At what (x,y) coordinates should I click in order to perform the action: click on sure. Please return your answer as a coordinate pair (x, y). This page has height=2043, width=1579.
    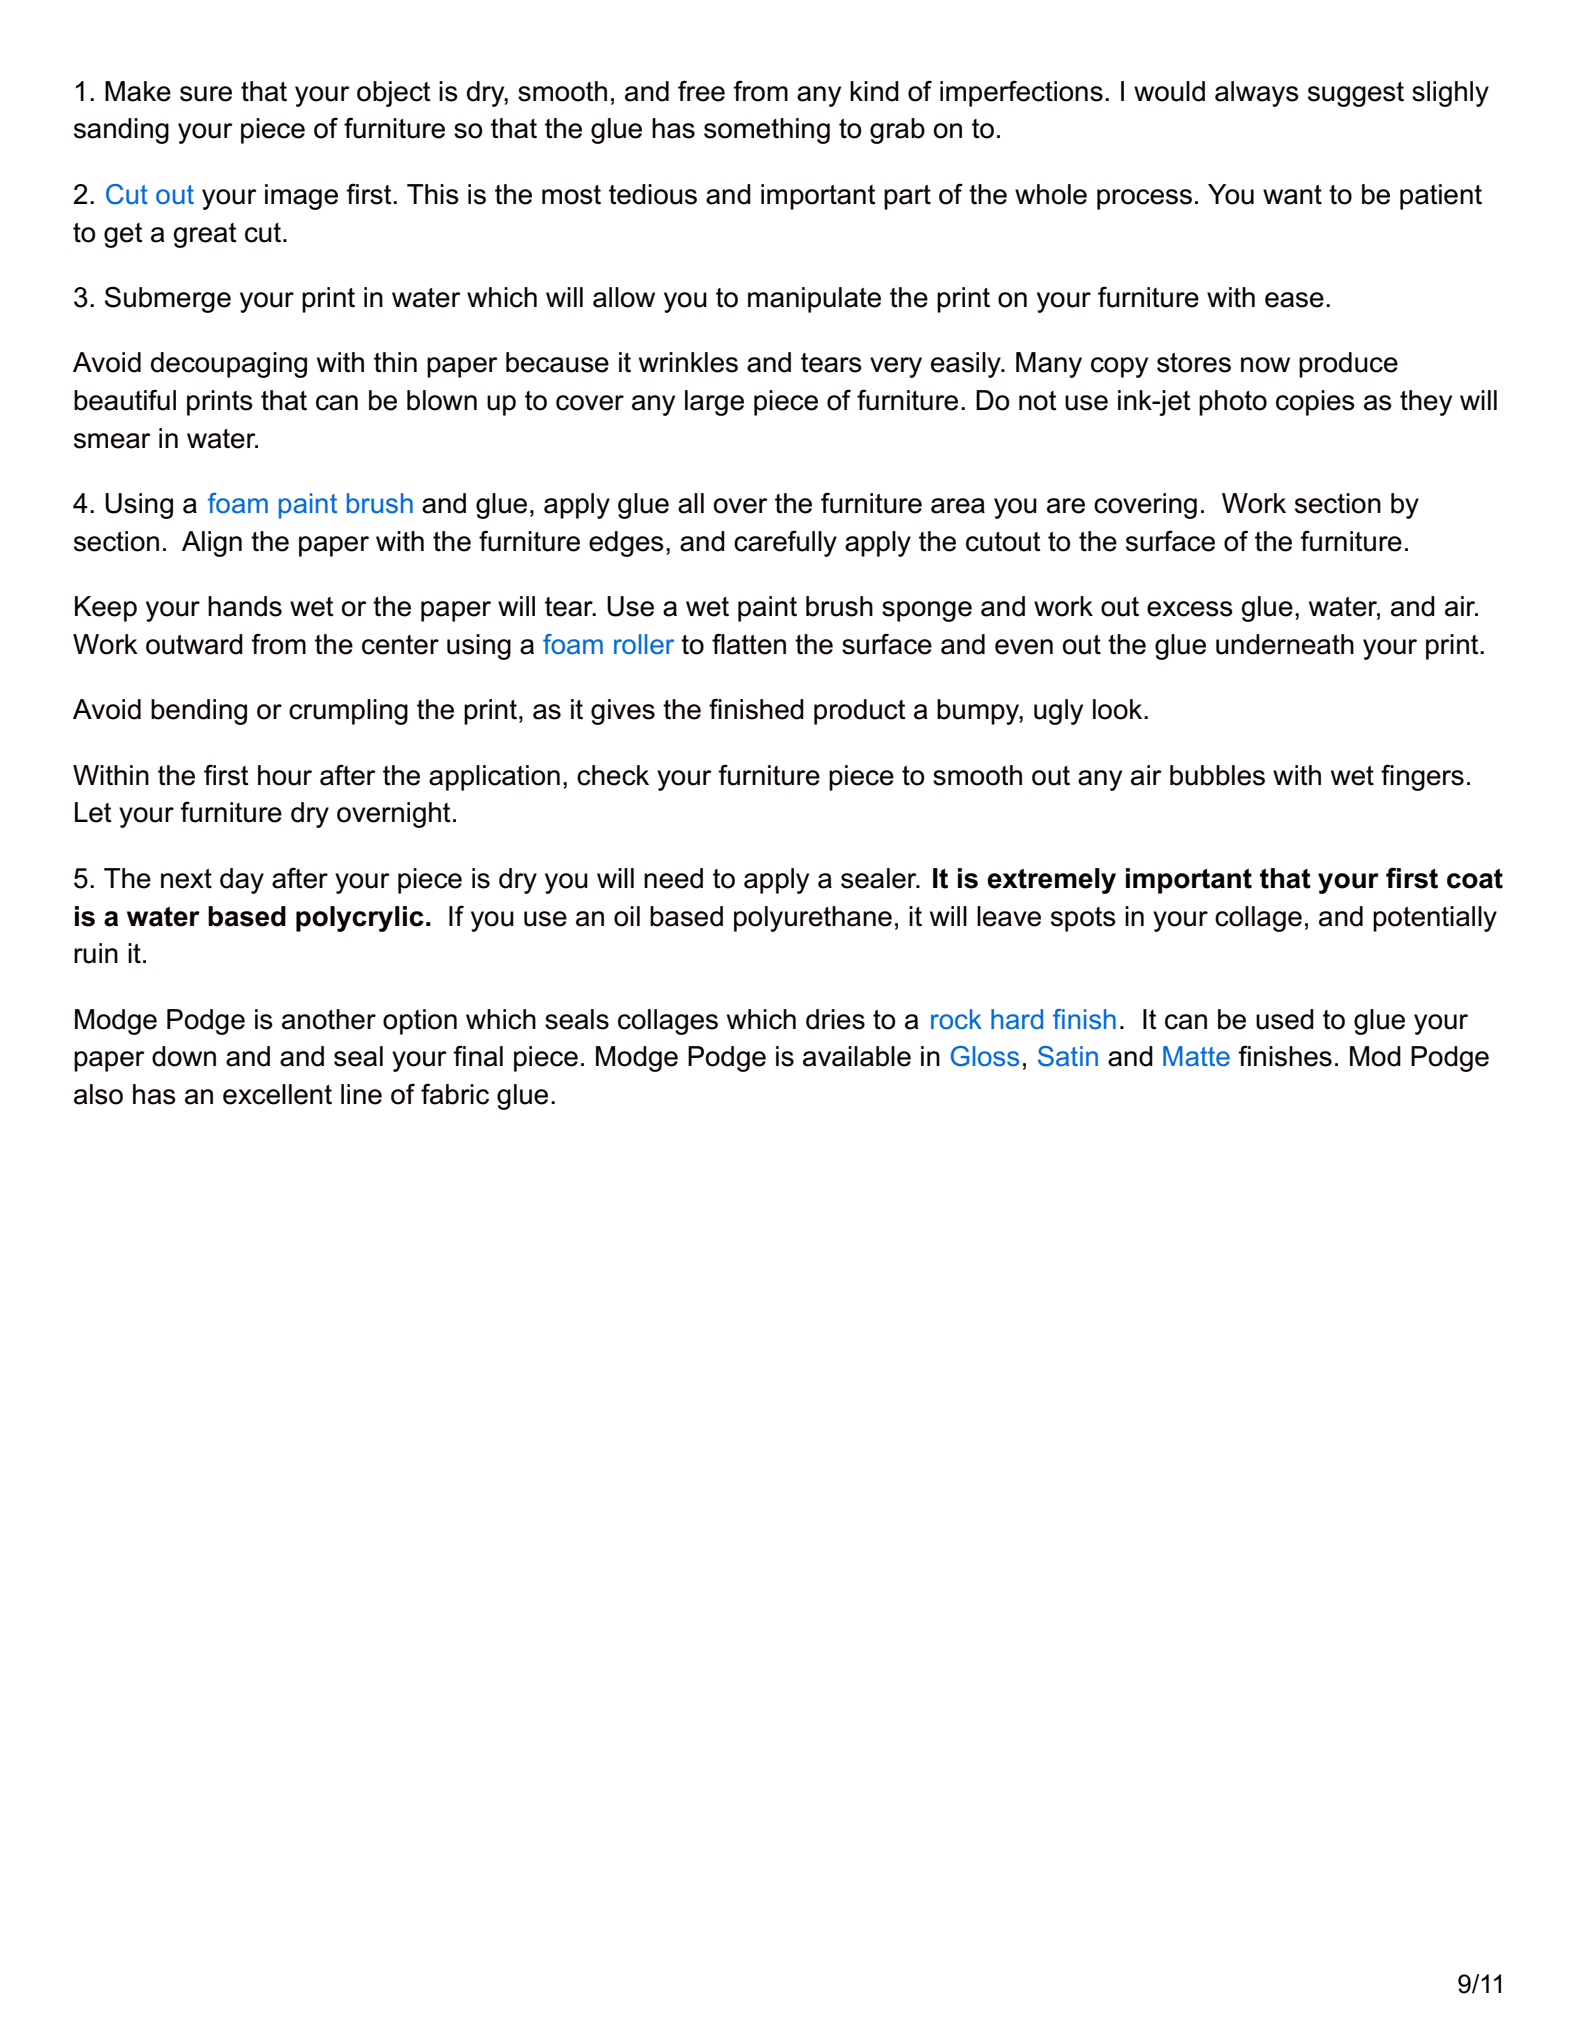
    Looking at the image, I should click on (206, 94).
